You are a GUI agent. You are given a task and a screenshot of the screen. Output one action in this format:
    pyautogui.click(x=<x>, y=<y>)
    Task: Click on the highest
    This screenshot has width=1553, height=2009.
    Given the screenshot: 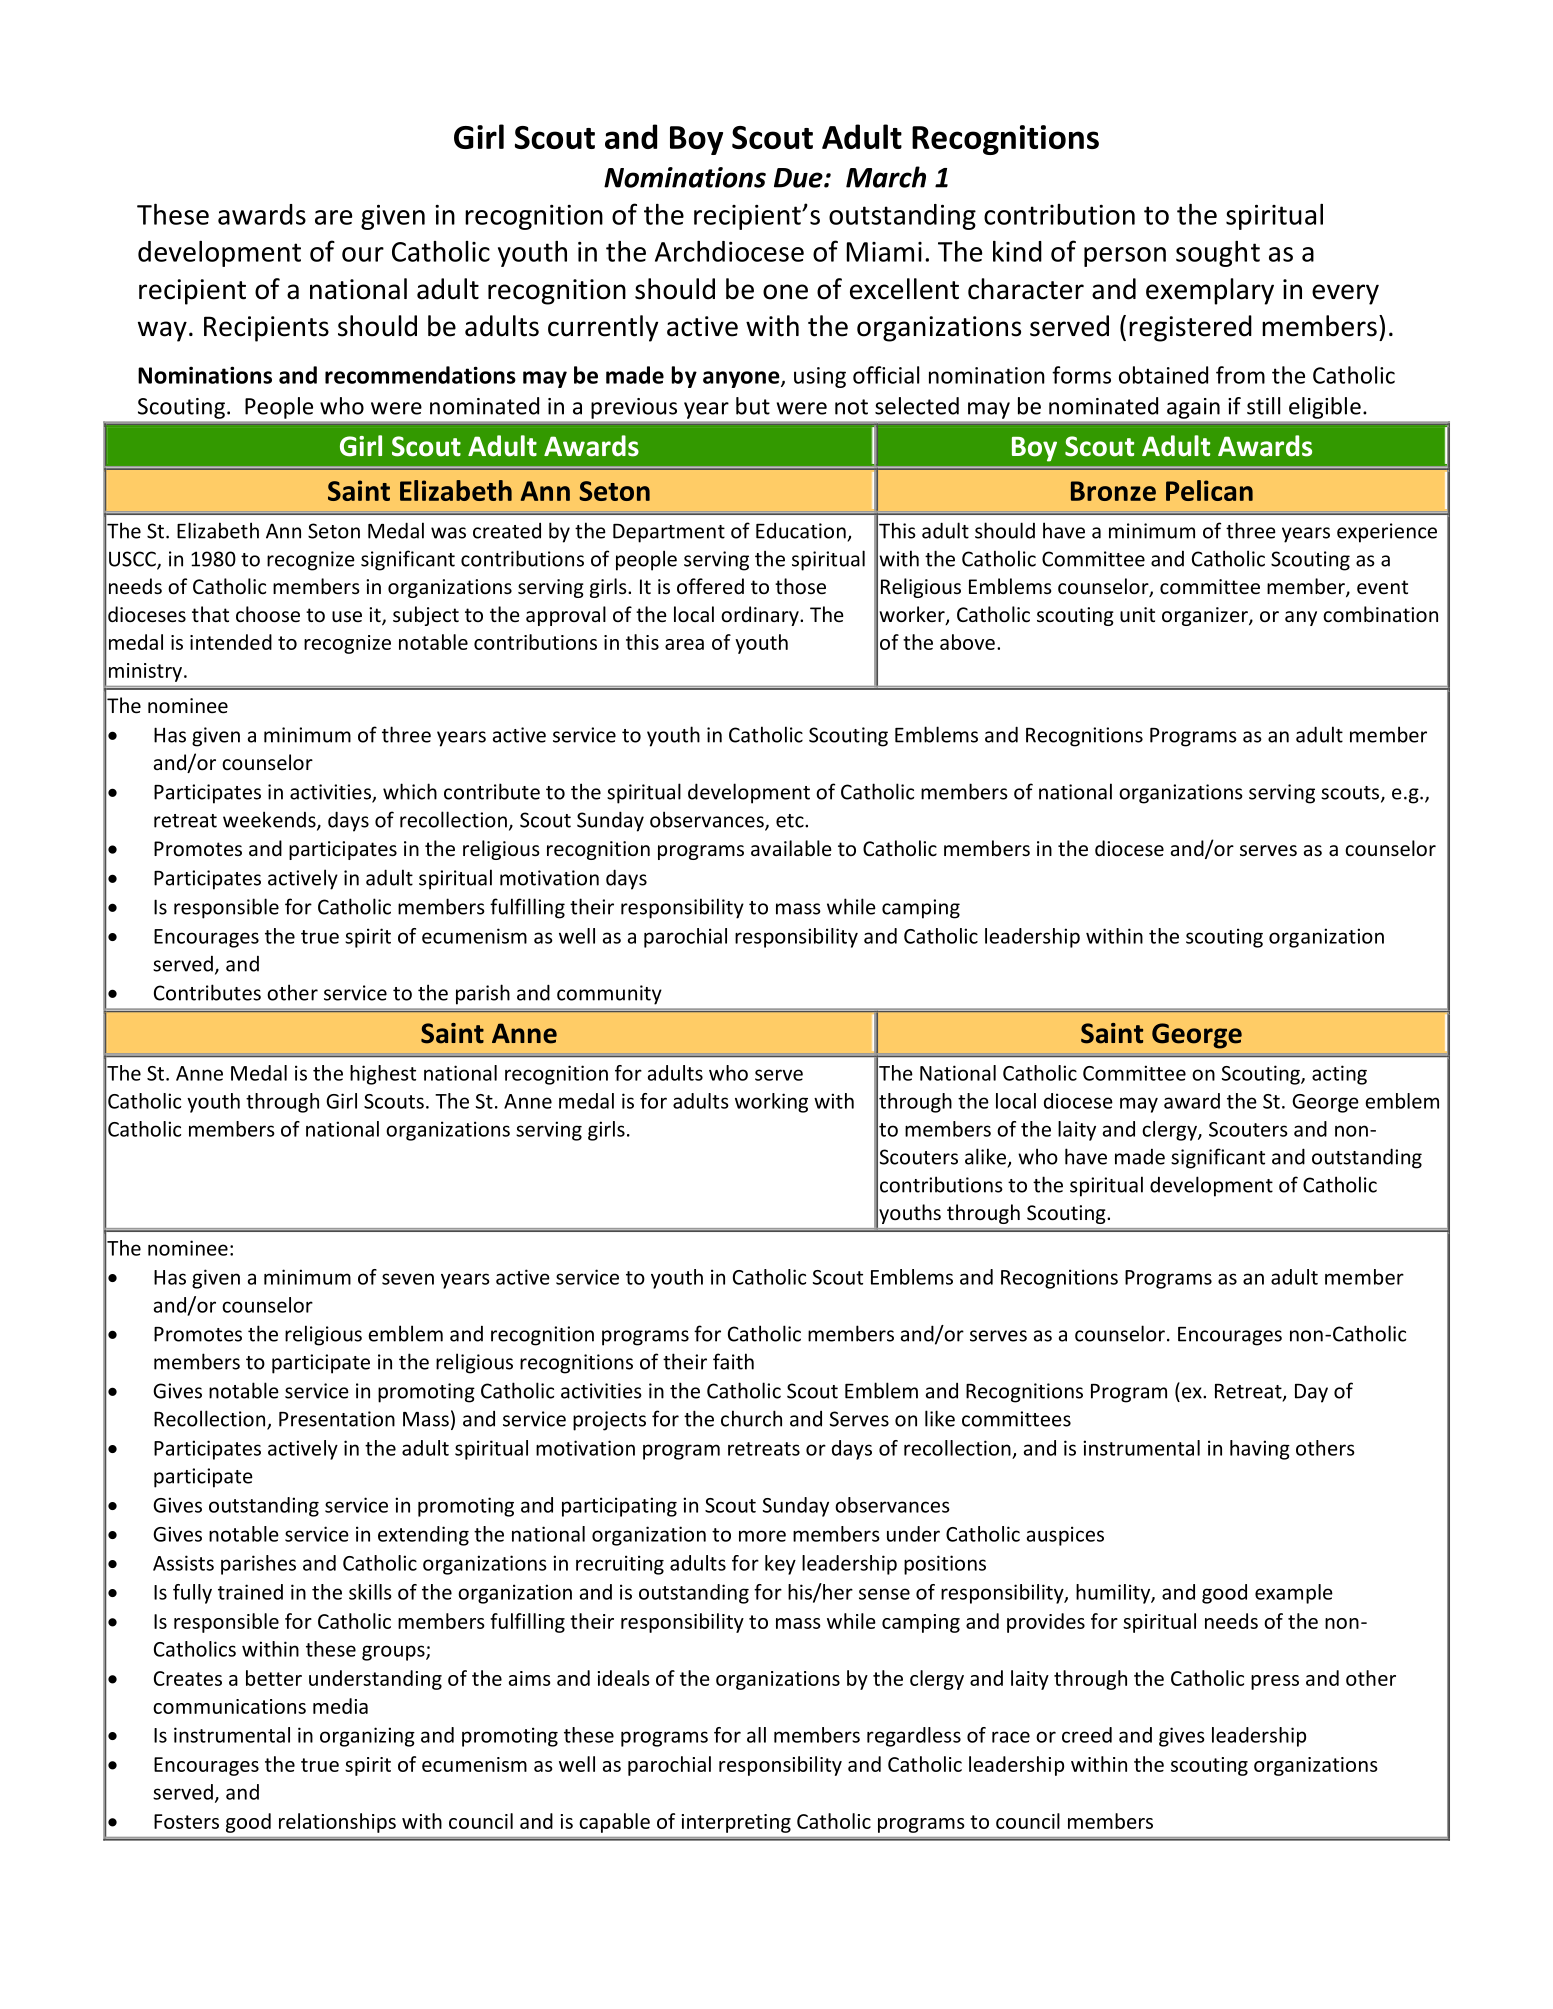 What is the action you would take?
    pyautogui.click(x=383, y=1075)
